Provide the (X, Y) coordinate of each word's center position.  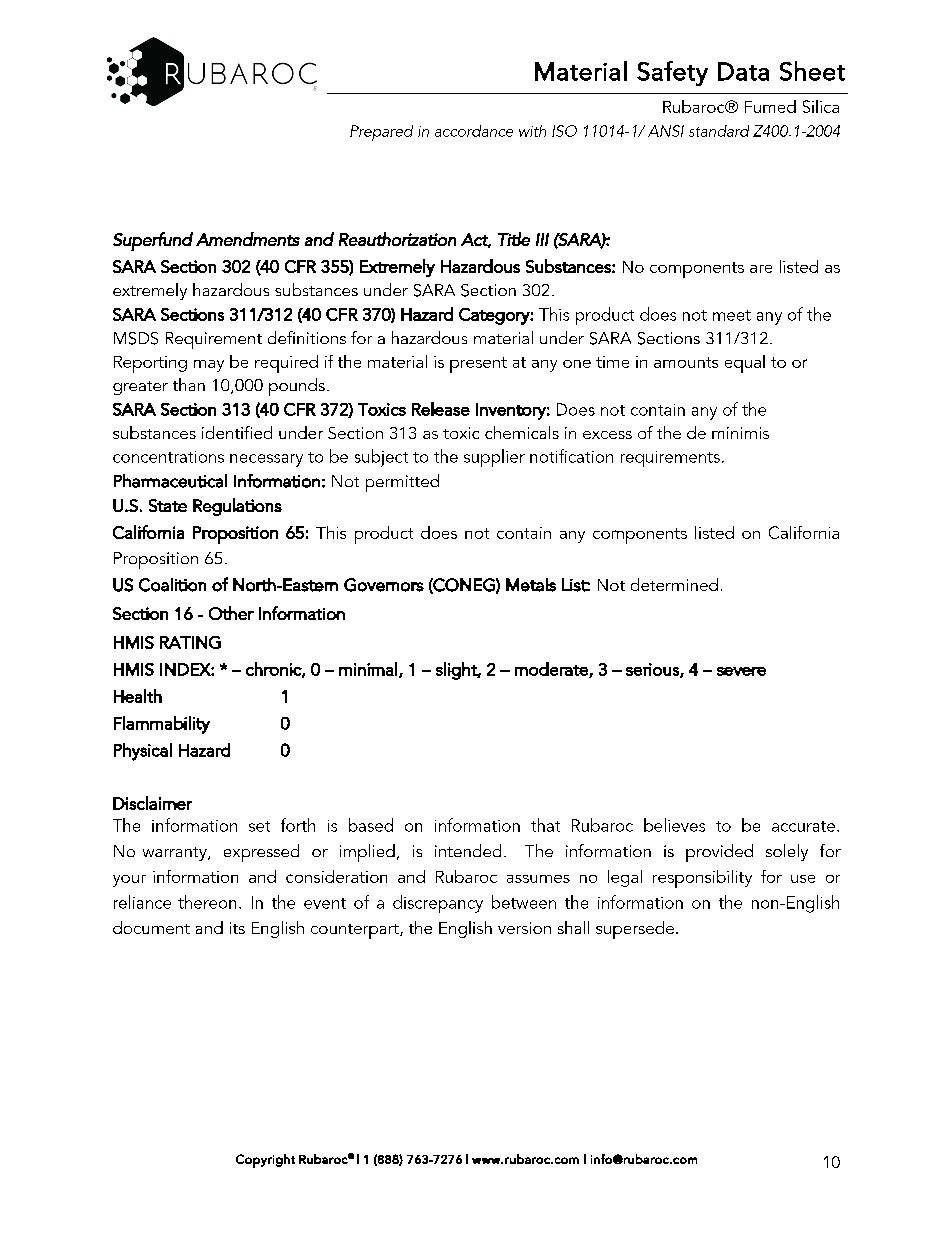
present (478, 365)
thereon (207, 902)
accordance (474, 131)
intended (468, 850)
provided (719, 853)
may (209, 366)
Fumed (770, 106)
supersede (635, 930)
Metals (531, 585)
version (524, 928)
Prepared (381, 133)
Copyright (265, 1161)
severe (741, 671)
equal (745, 364)
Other (231, 613)
